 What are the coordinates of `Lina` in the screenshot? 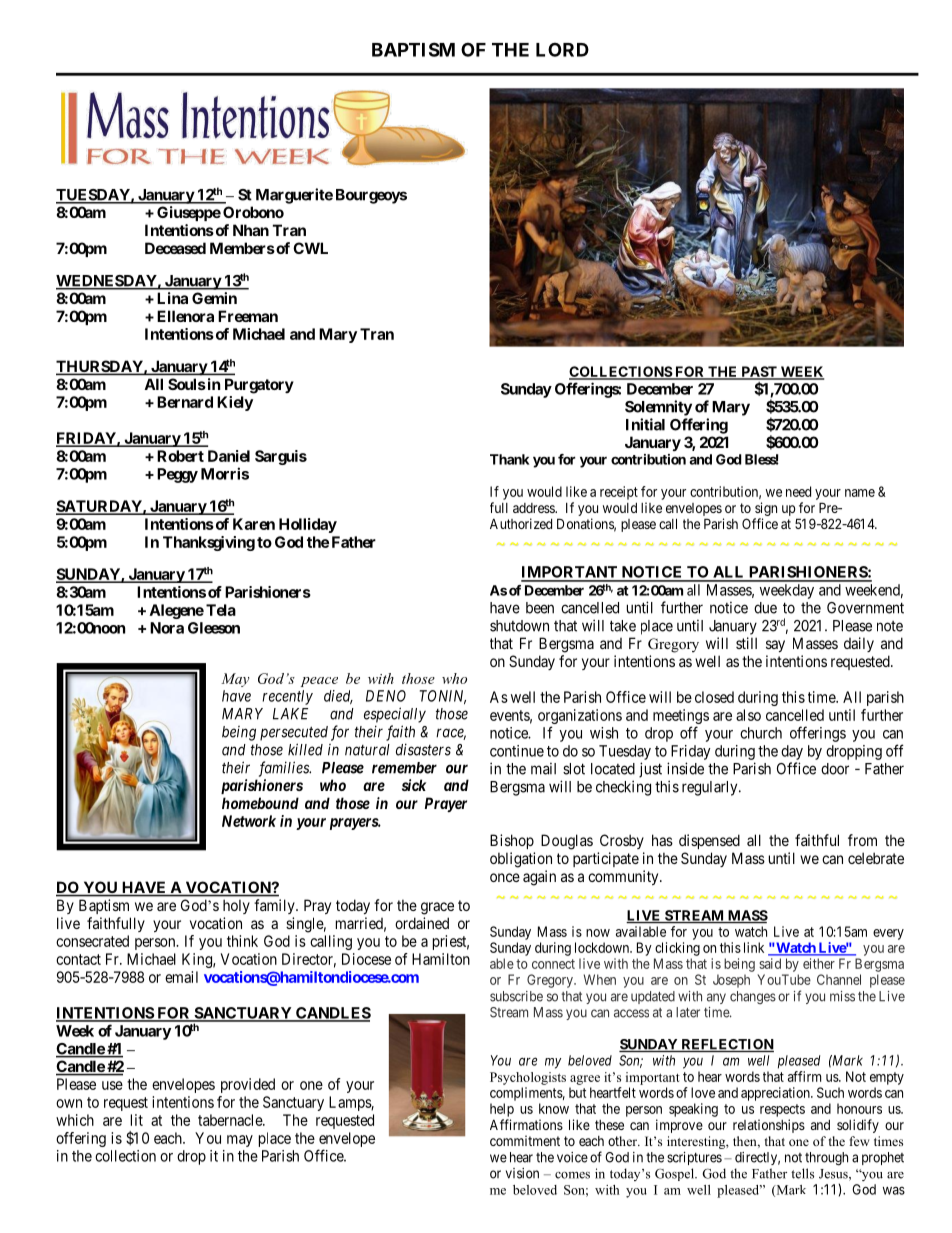 It's located at (172, 298).
